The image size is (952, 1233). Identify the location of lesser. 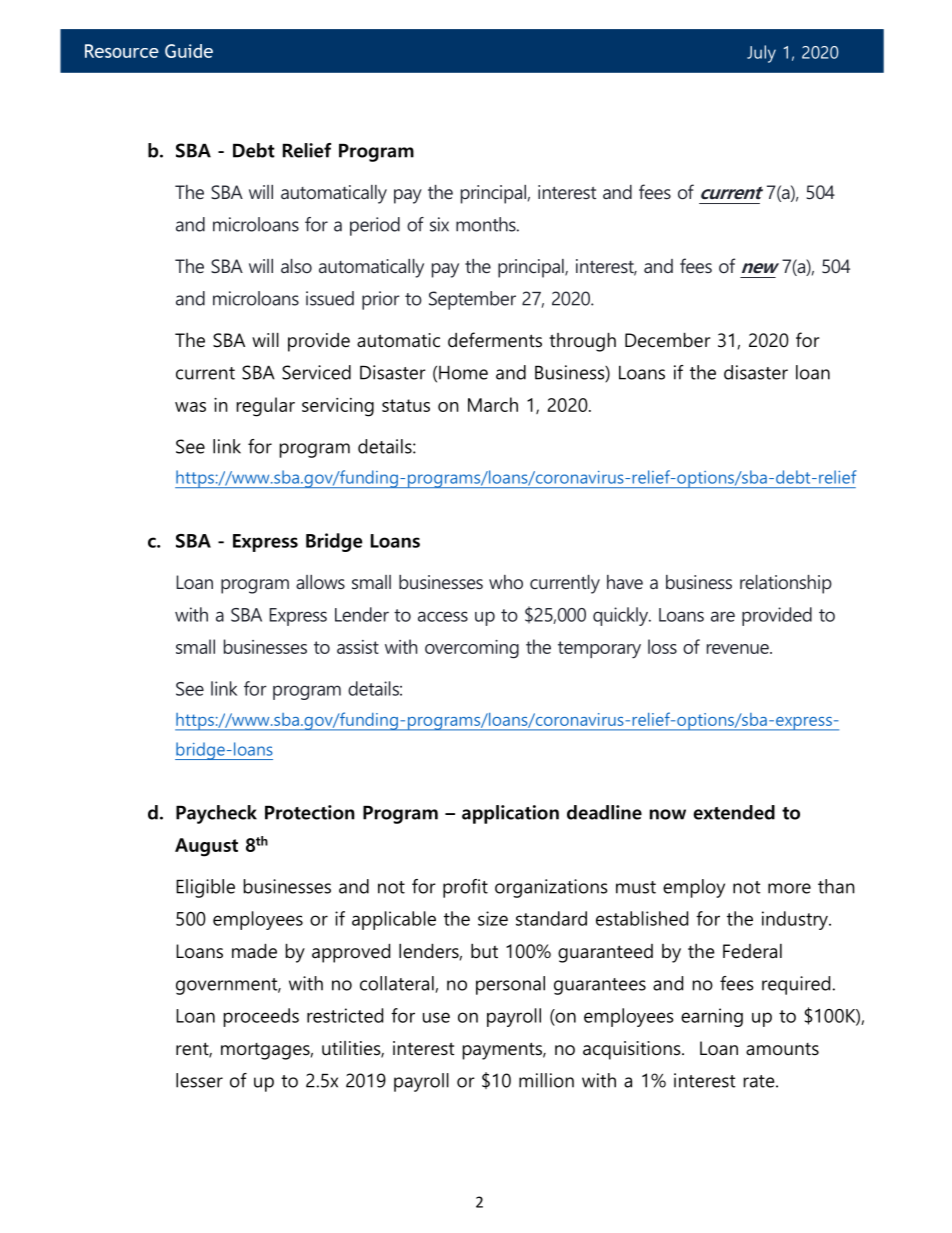
(199, 1080).
